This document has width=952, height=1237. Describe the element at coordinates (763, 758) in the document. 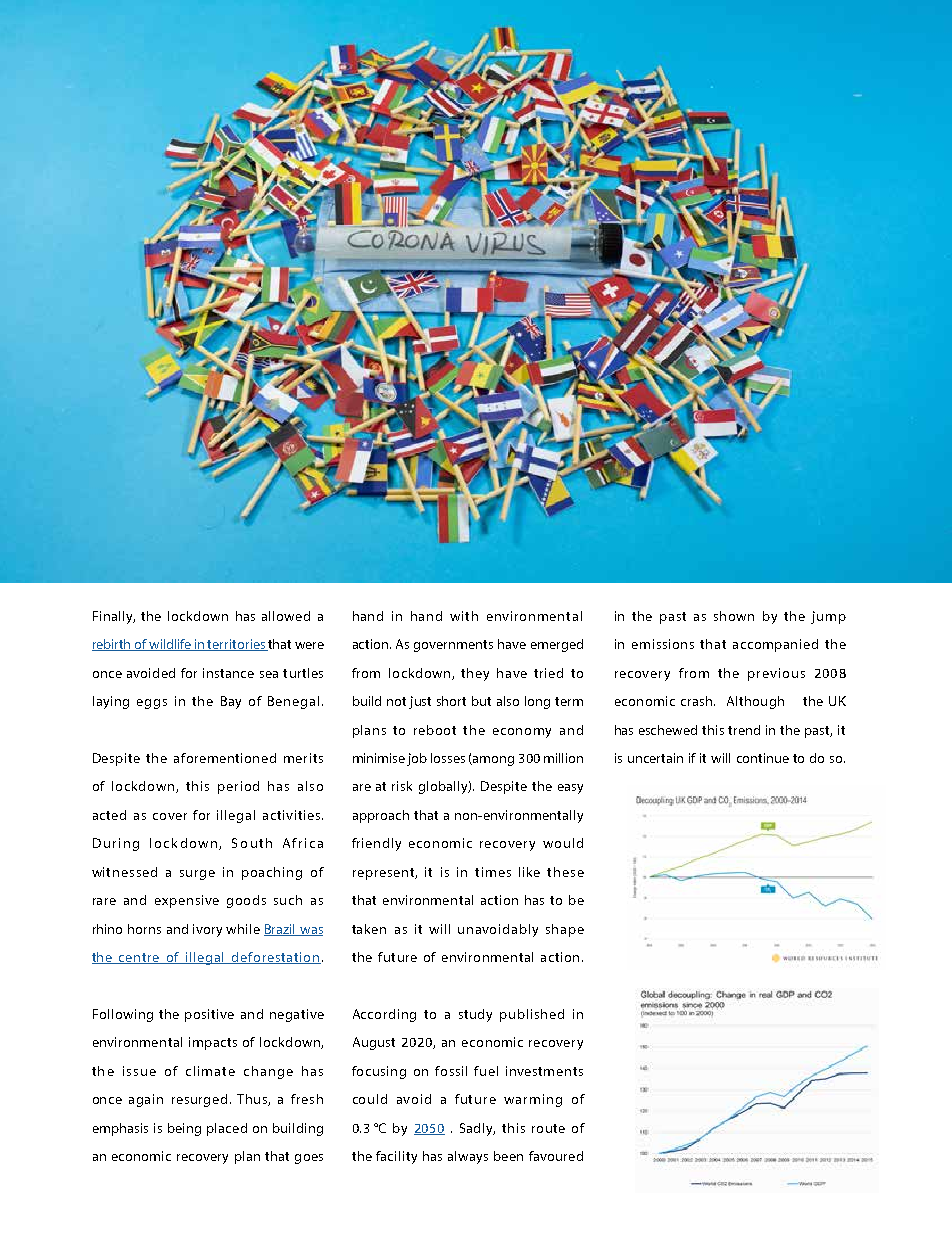

I see `continue` at that location.
